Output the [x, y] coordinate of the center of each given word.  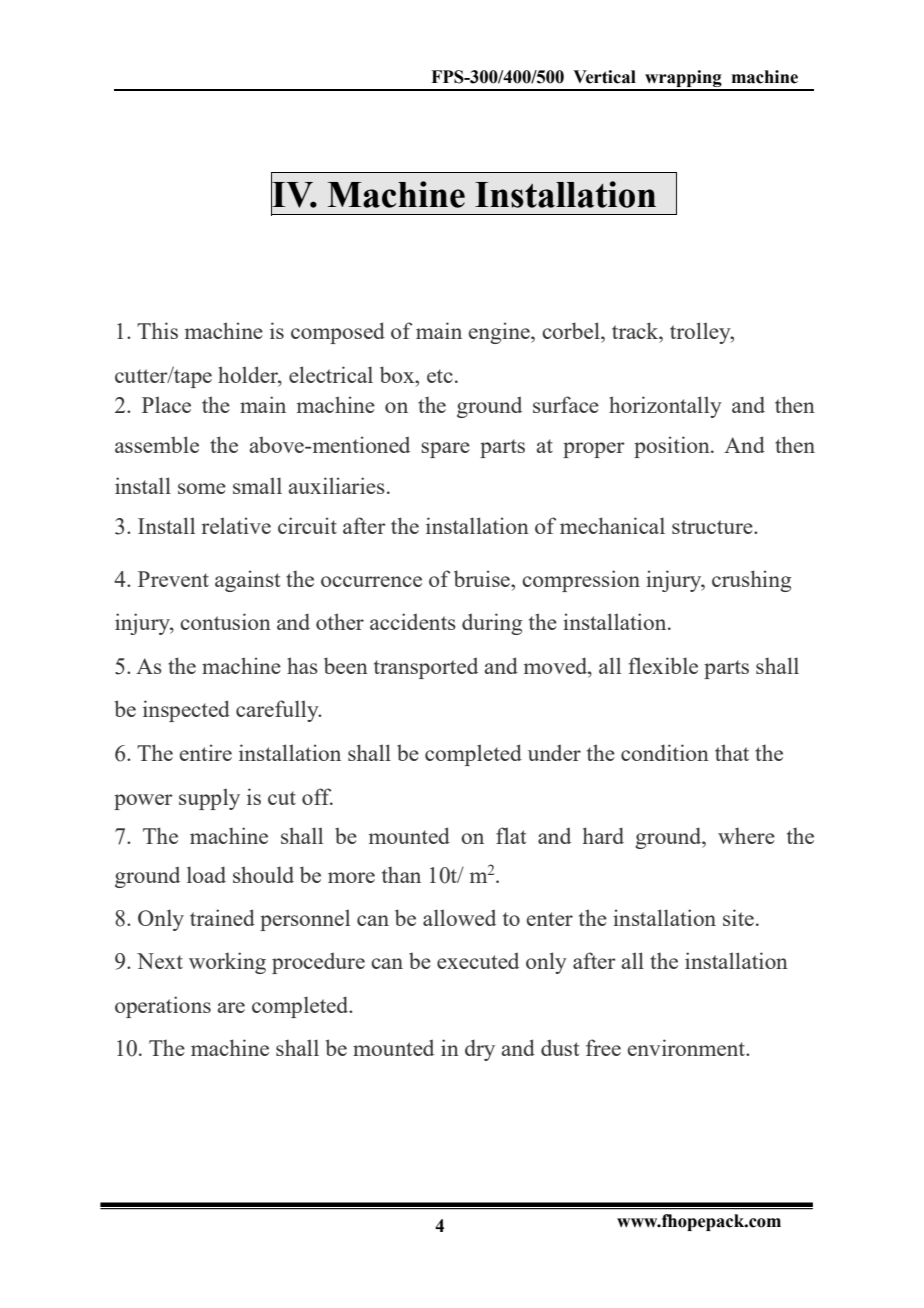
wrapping [683, 80]
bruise [483, 578]
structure [713, 527]
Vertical [604, 77]
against [247, 581]
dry [480, 1050]
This [157, 330]
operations [163, 1007]
